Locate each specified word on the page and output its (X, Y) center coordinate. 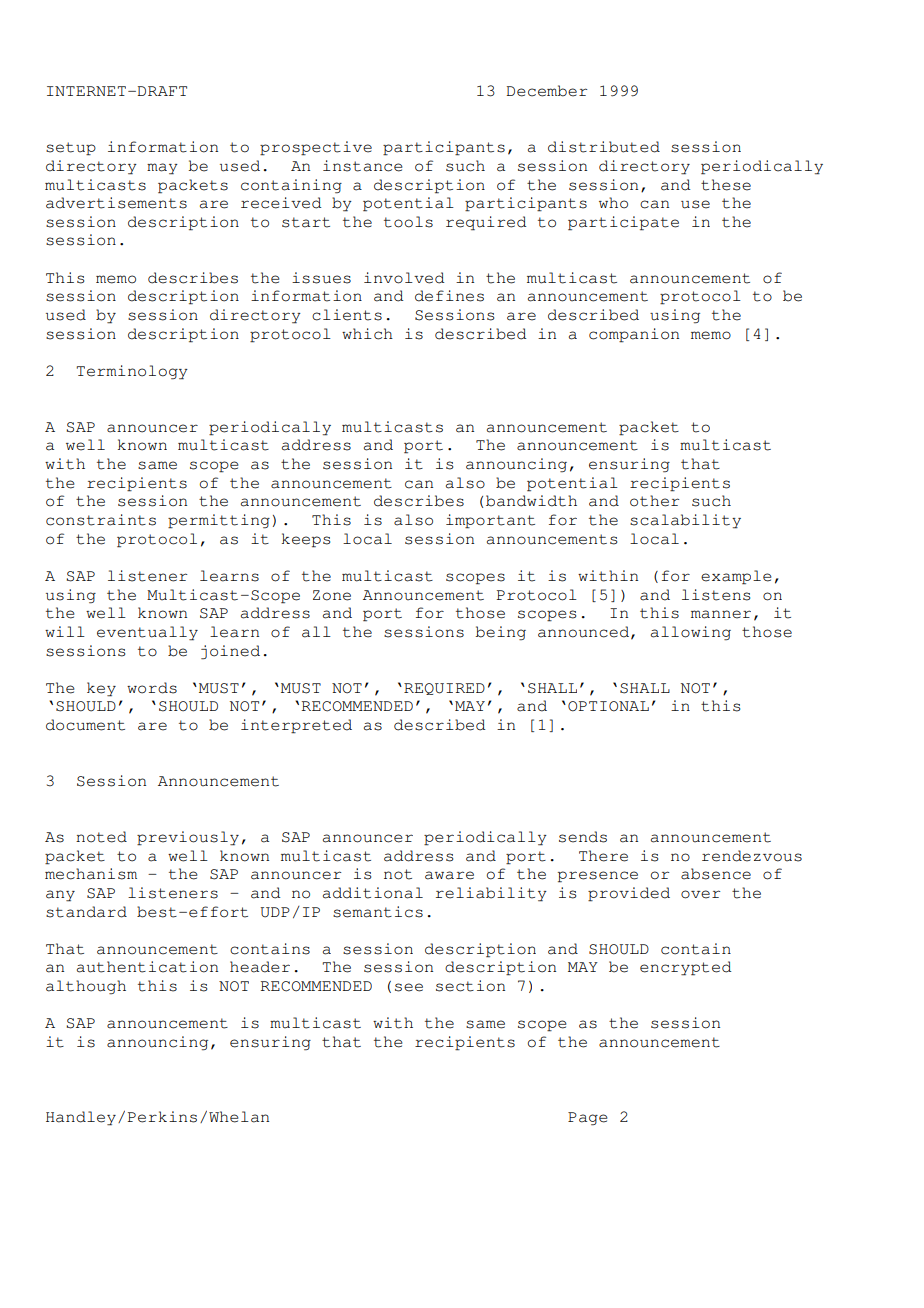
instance (363, 166)
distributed (604, 147)
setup (71, 149)
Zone (332, 595)
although (86, 987)
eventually (147, 633)
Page (588, 1119)
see (409, 987)
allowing (691, 633)
